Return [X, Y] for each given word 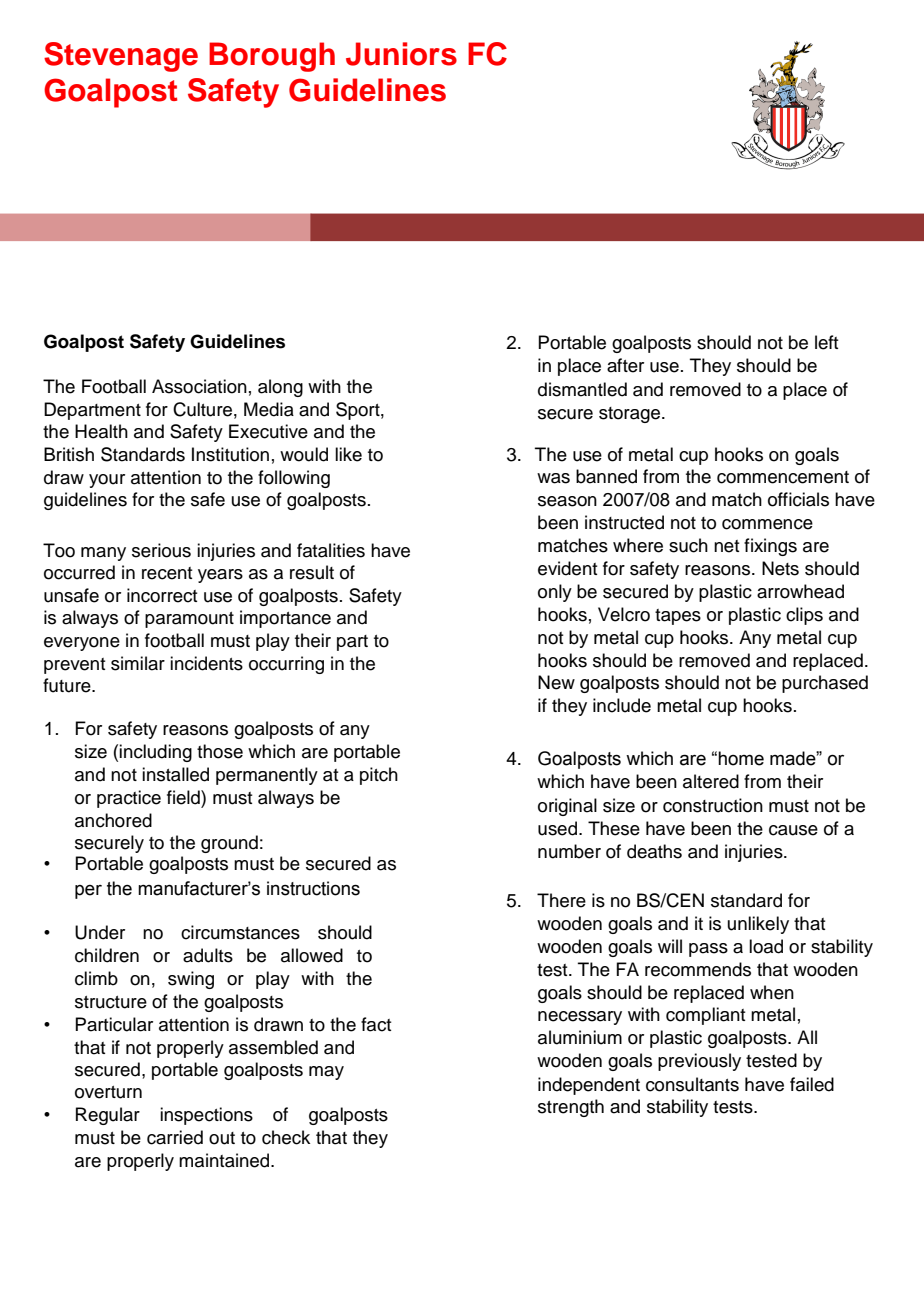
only [555, 593]
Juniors [401, 54]
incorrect [162, 595]
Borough [272, 57]
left [827, 342]
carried [175, 1137]
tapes [678, 617]
